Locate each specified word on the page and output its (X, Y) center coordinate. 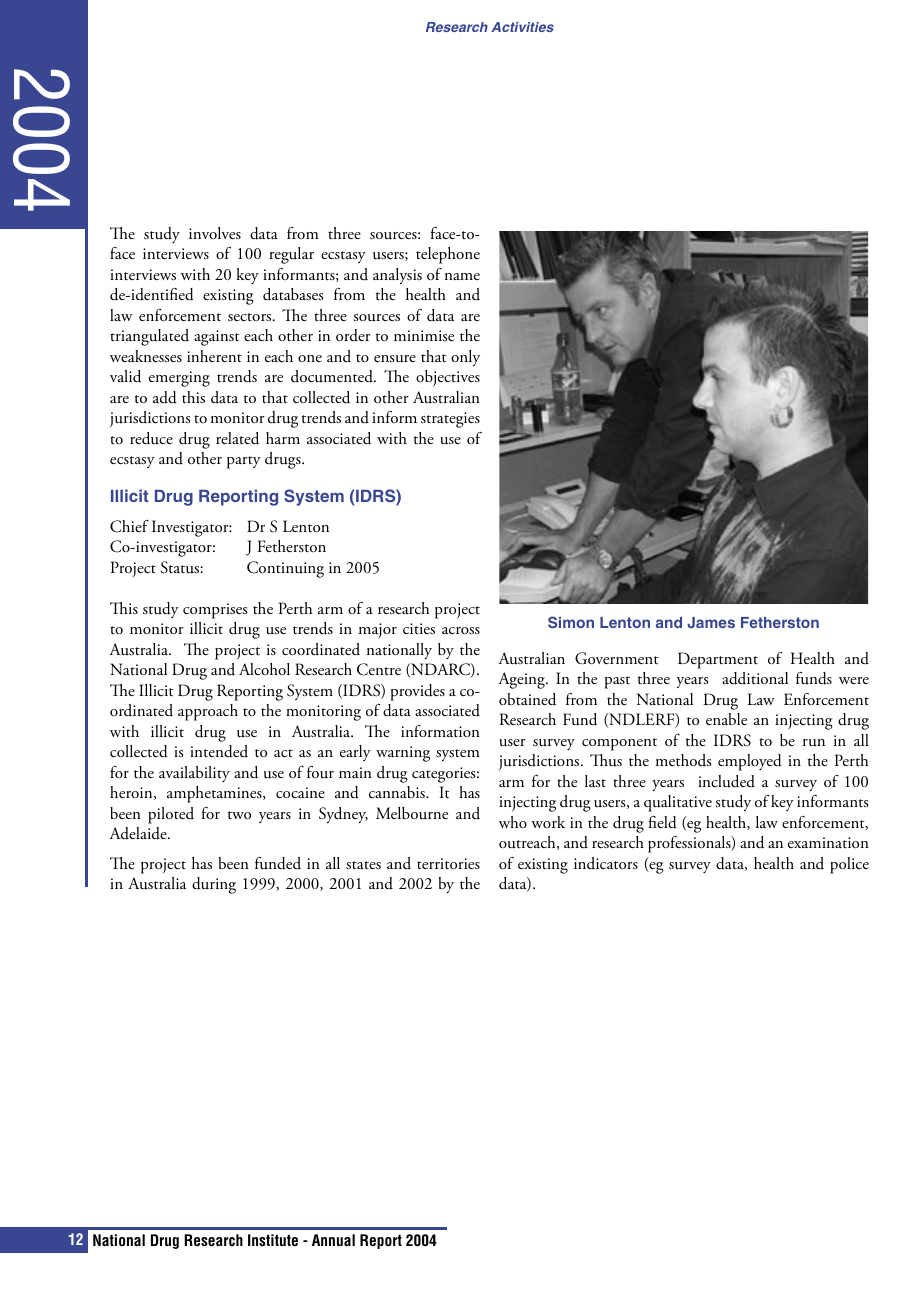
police (849, 865)
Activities (522, 27)
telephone (448, 255)
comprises (215, 611)
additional (755, 678)
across (461, 630)
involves (215, 233)
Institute (273, 1240)
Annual (333, 1240)
